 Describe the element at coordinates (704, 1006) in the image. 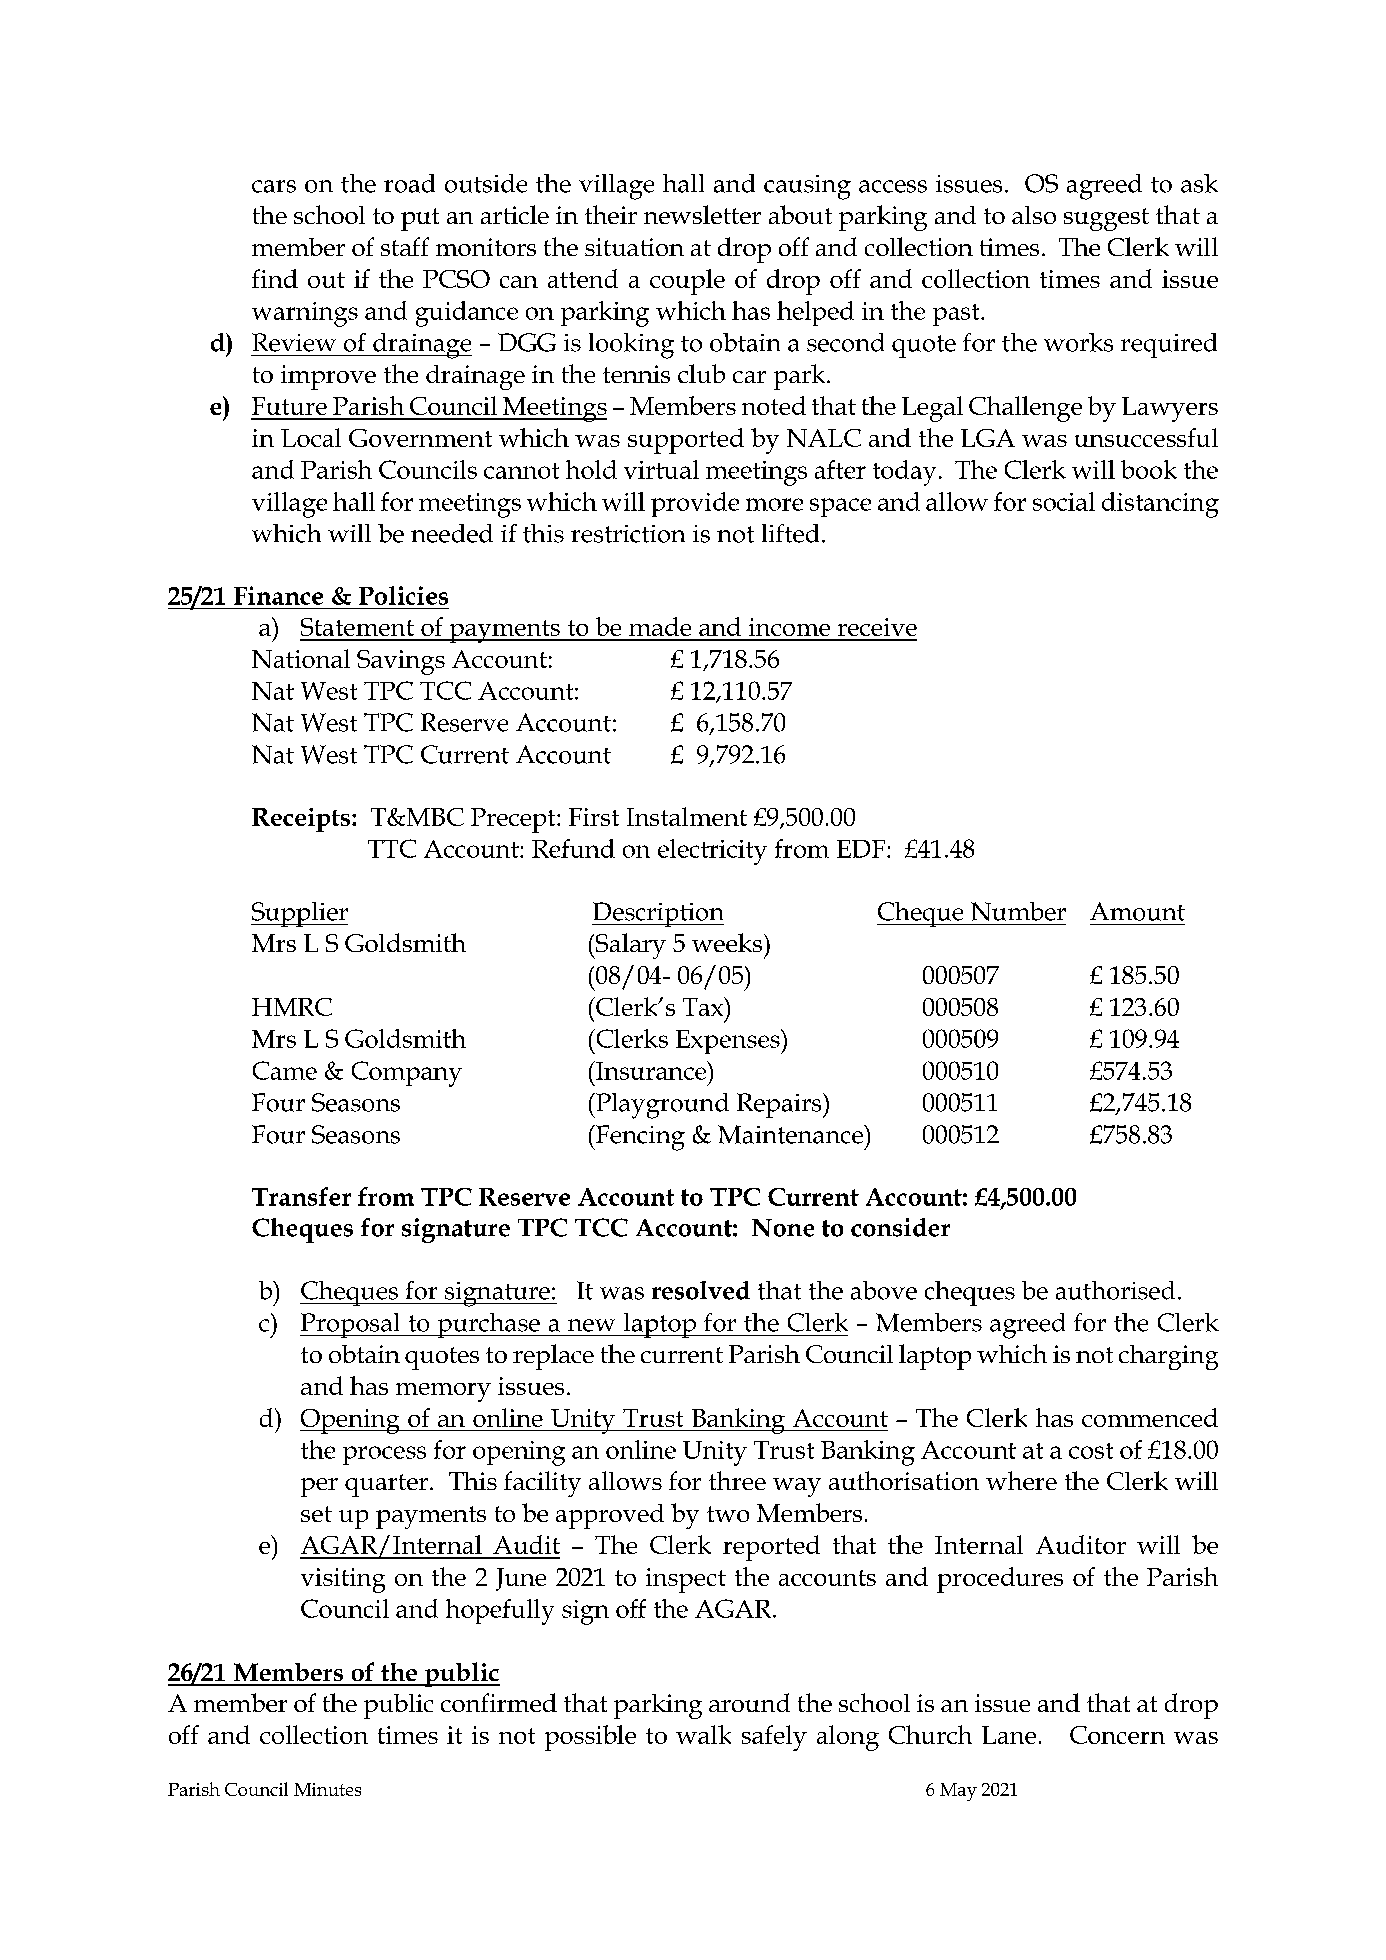

I see `Tax` at that location.
